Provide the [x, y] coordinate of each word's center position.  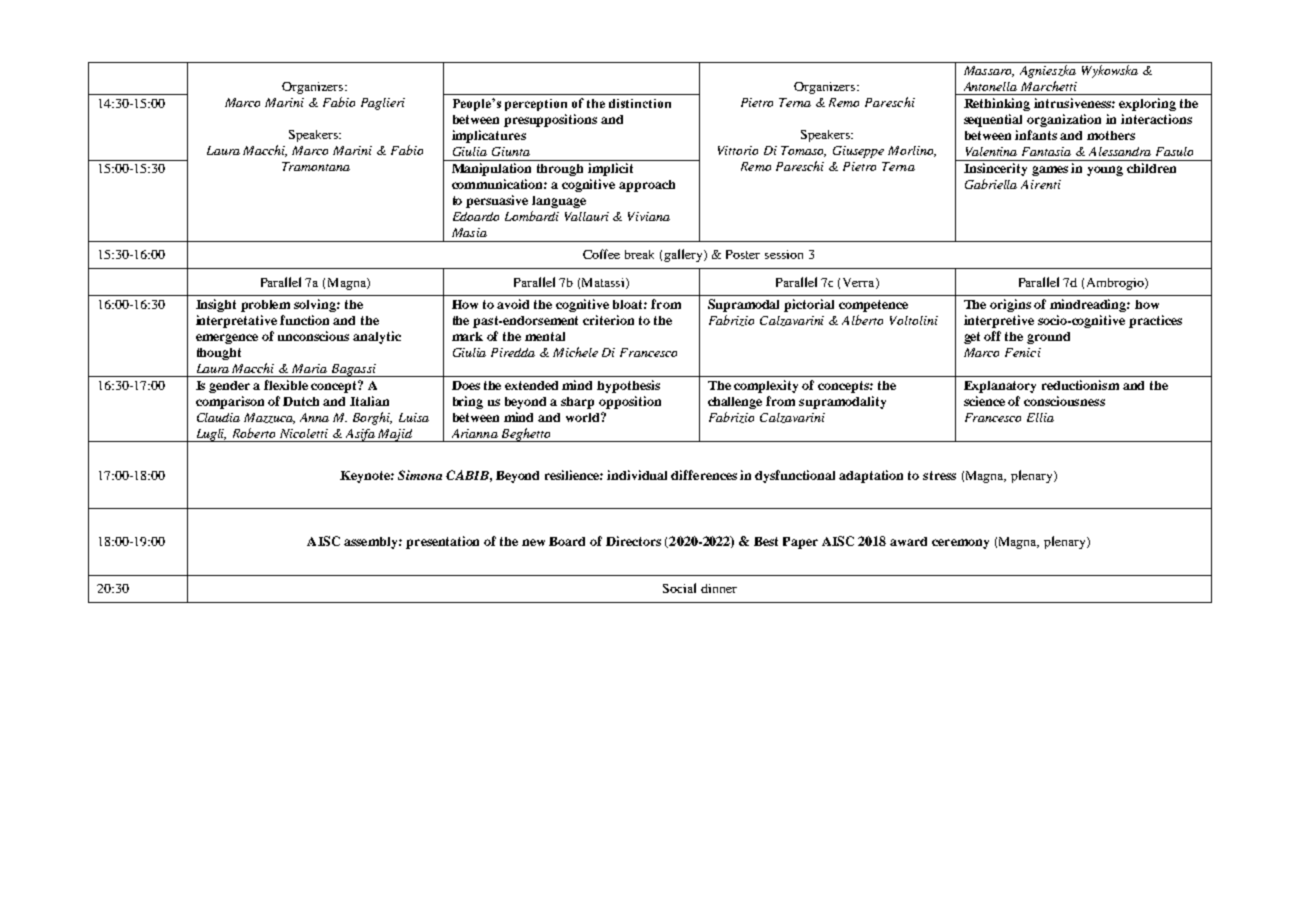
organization [1064, 120]
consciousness [1064, 401]
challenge [735, 403]
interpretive [999, 321]
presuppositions [550, 120]
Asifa [360, 435]
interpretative [236, 321]
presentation [442, 542]
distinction [640, 103]
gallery [684, 255]
